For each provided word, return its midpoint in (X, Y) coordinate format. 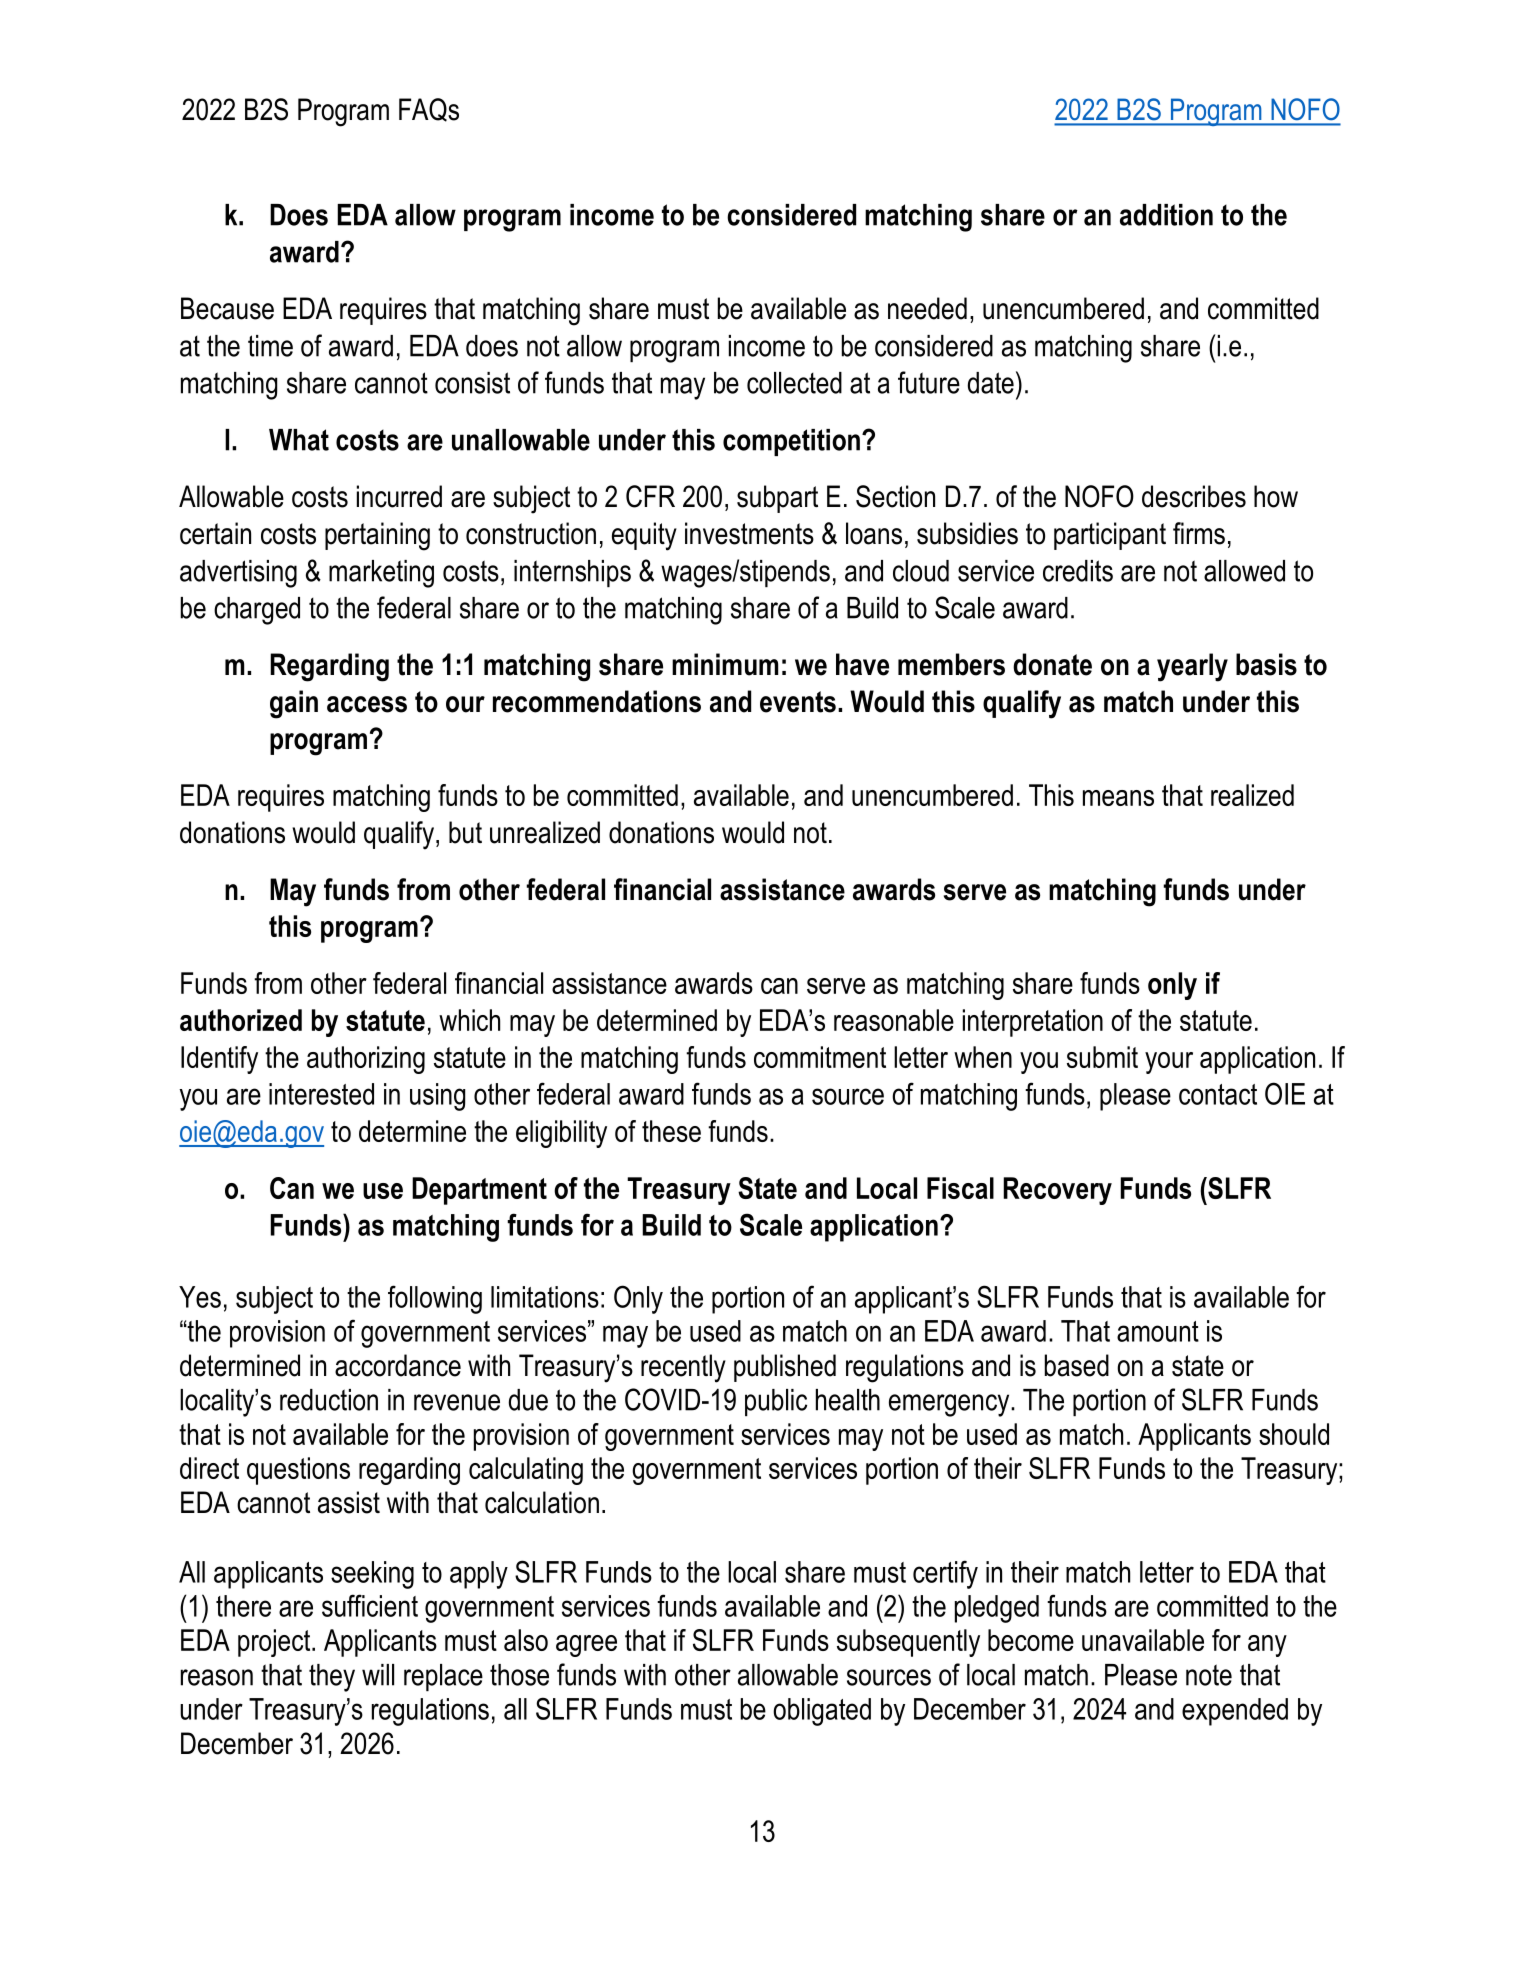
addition (1166, 215)
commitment (820, 1057)
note (1209, 1675)
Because (227, 308)
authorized (241, 1020)
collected (794, 383)
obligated (822, 1712)
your (1169, 1063)
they (332, 1678)
